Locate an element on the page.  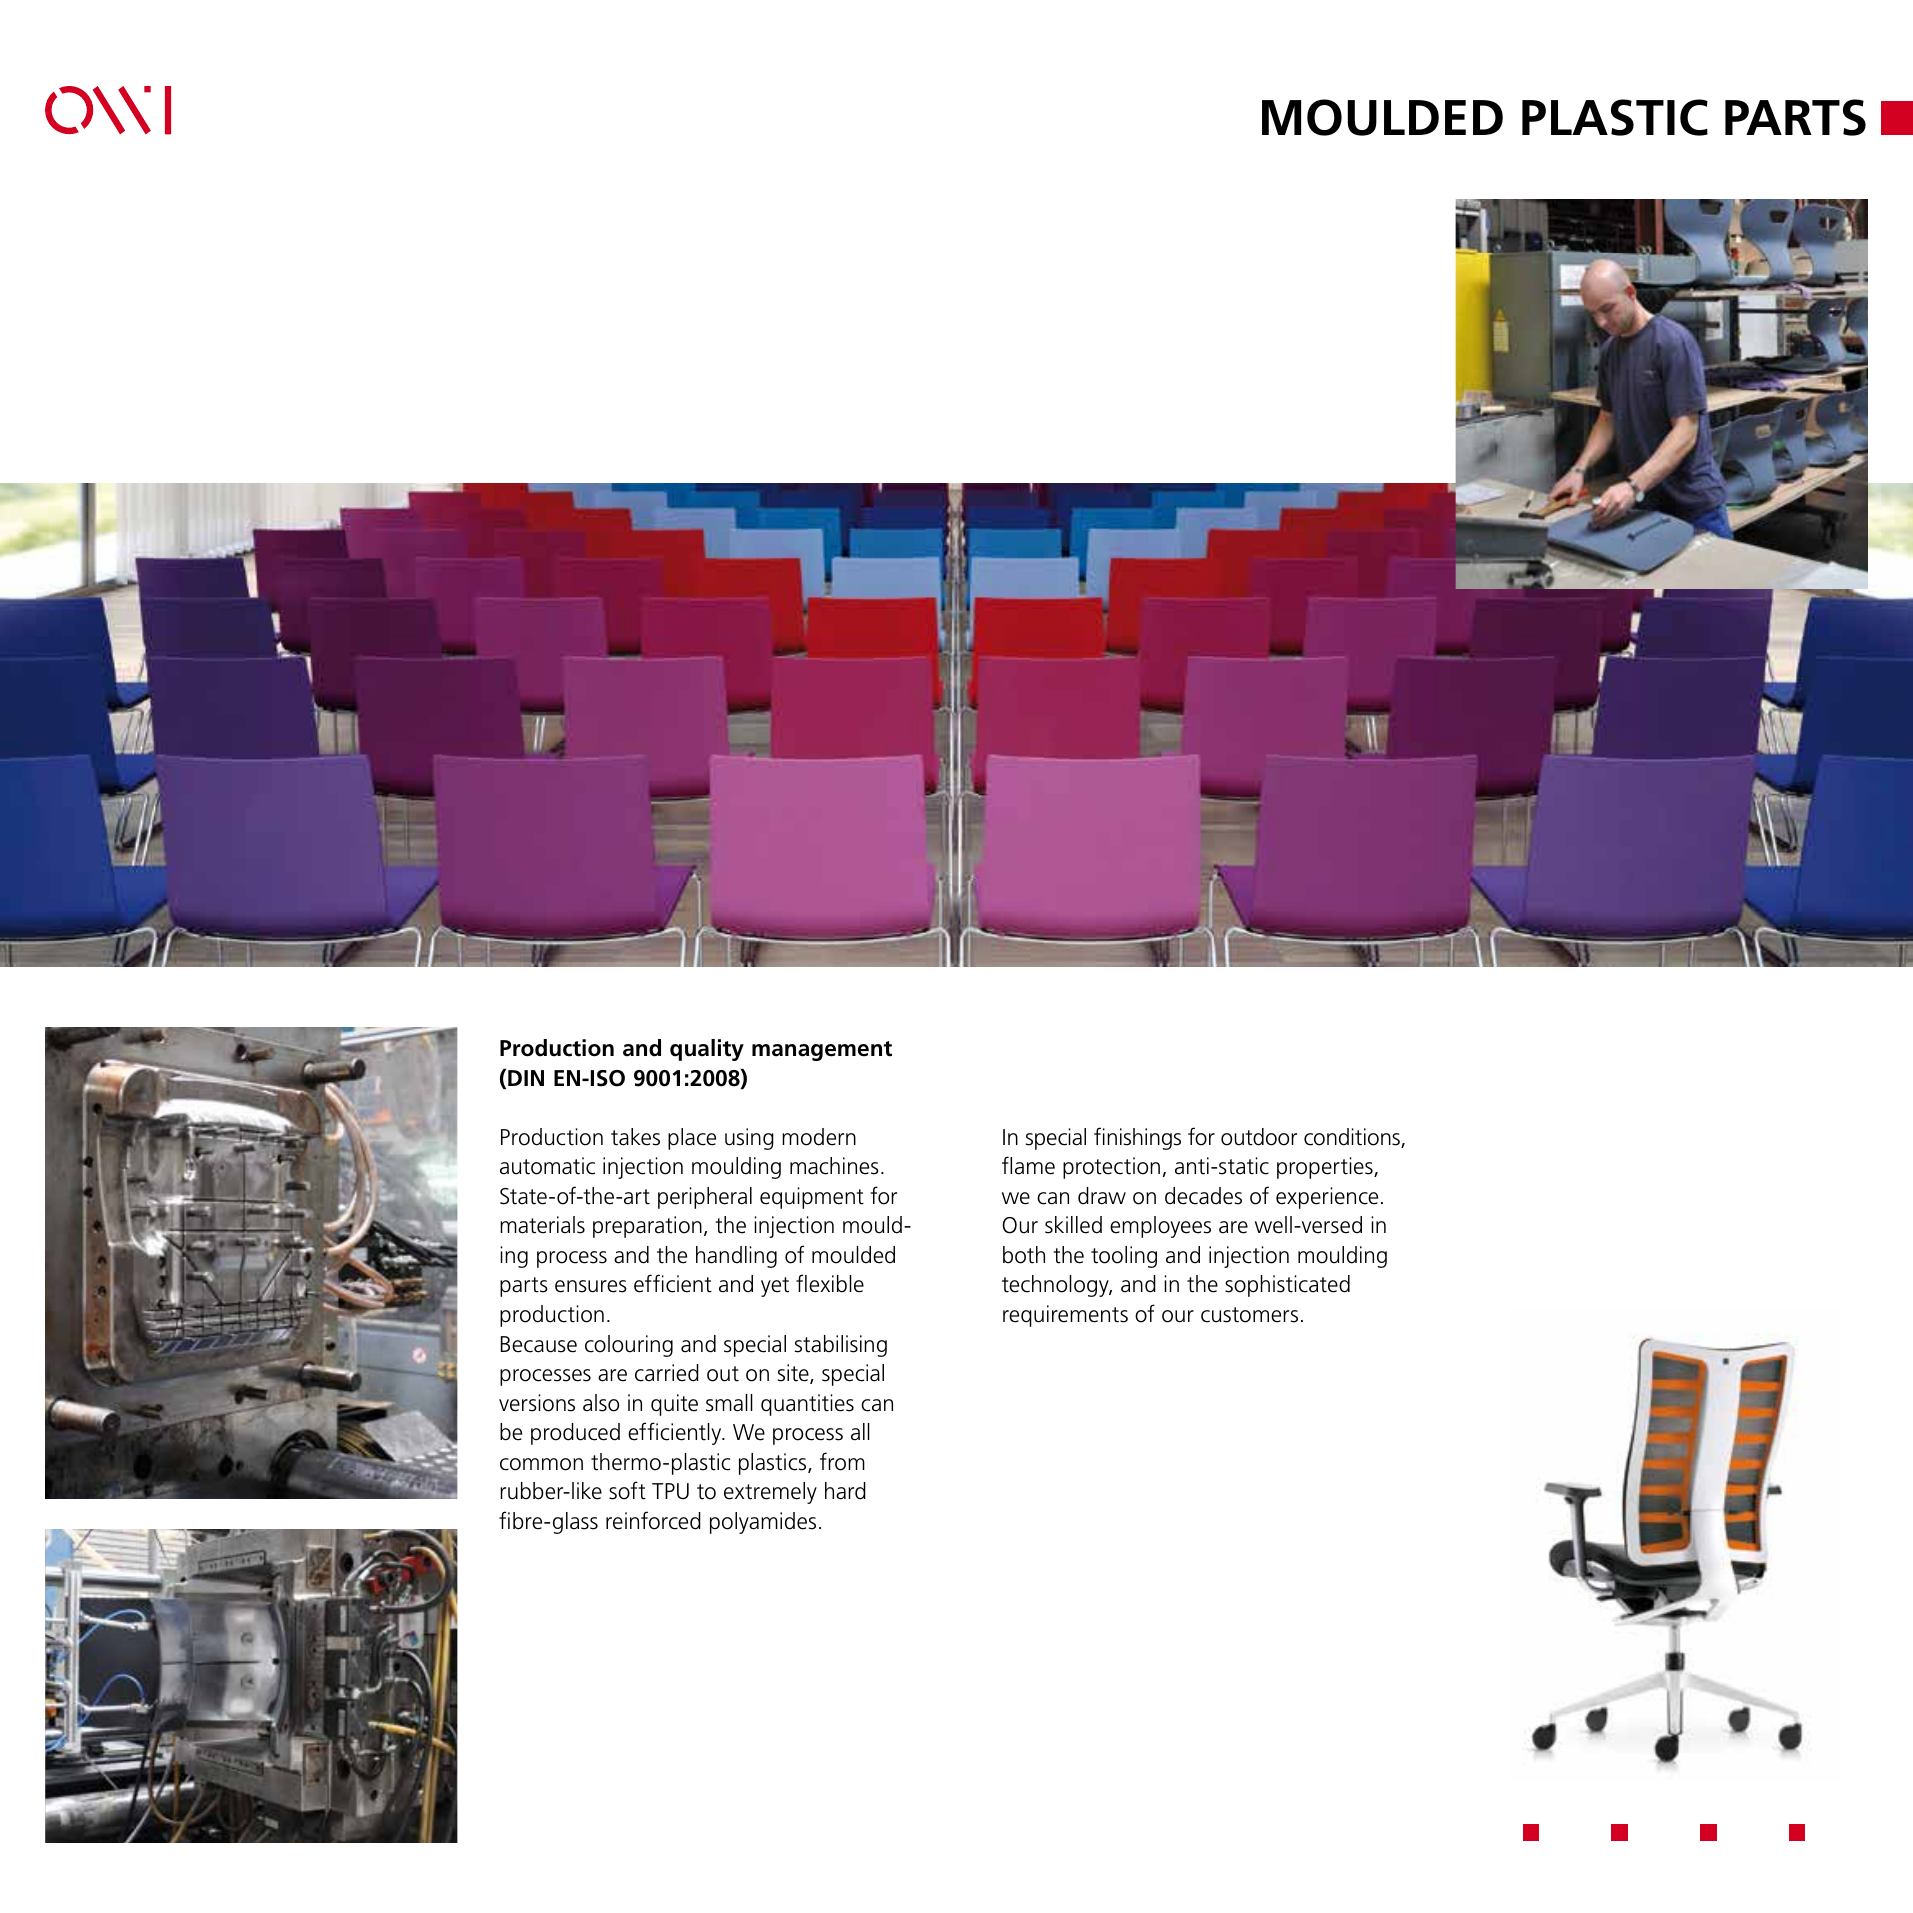
sophisticated is located at coordinates (1287, 1286).
